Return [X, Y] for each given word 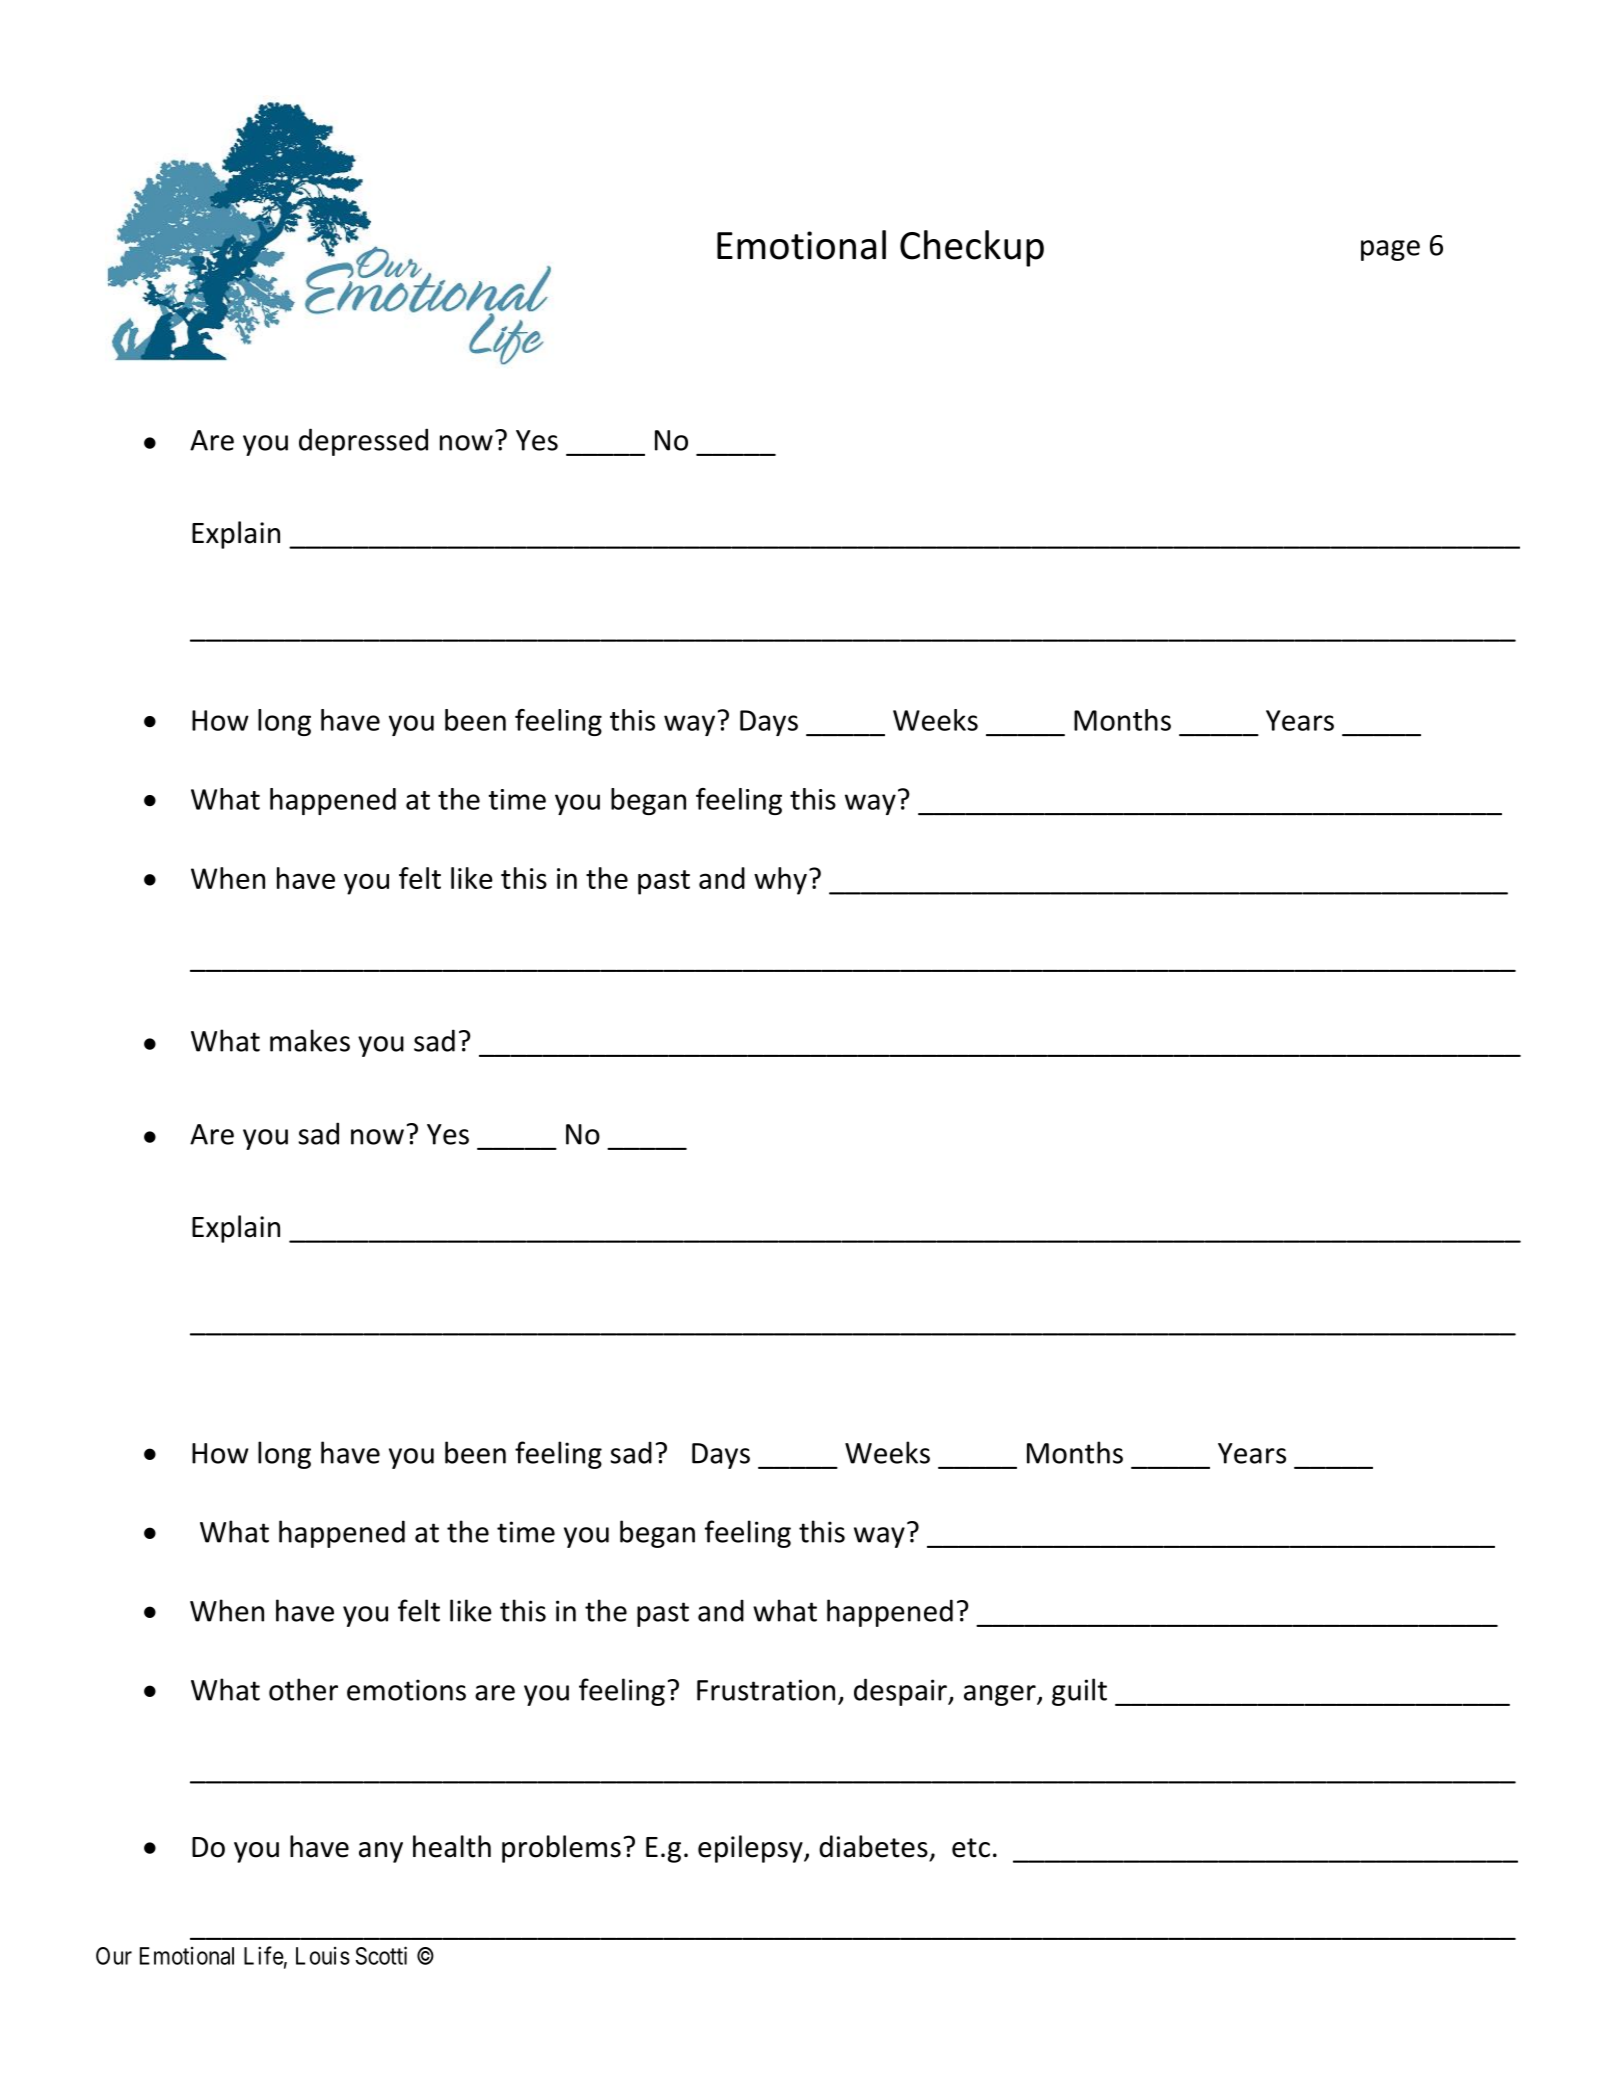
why [780, 881]
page [1390, 250]
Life [264, 1955]
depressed [363, 442]
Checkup [972, 248]
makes [310, 1040]
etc [971, 1848]
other [303, 1689]
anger [1001, 1695]
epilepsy [751, 1849]
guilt [1079, 1692]
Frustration [766, 1690]
